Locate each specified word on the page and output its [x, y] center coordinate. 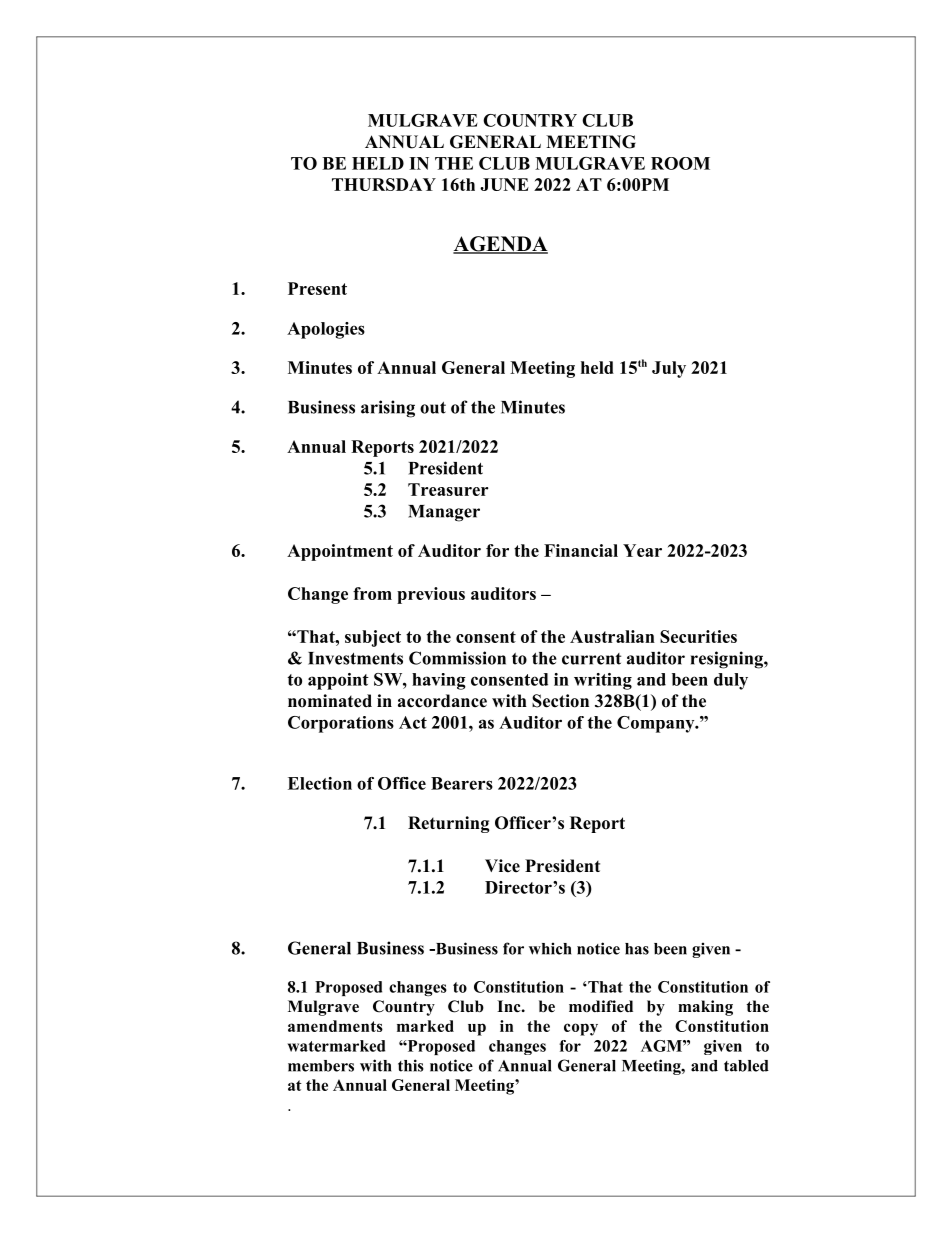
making [705, 1008]
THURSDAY [384, 184]
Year [642, 550]
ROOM [680, 163]
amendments [335, 1026]
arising [388, 409]
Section [560, 701]
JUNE [504, 184]
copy [581, 1029]
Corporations [341, 724]
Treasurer [448, 489]
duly [731, 681]
